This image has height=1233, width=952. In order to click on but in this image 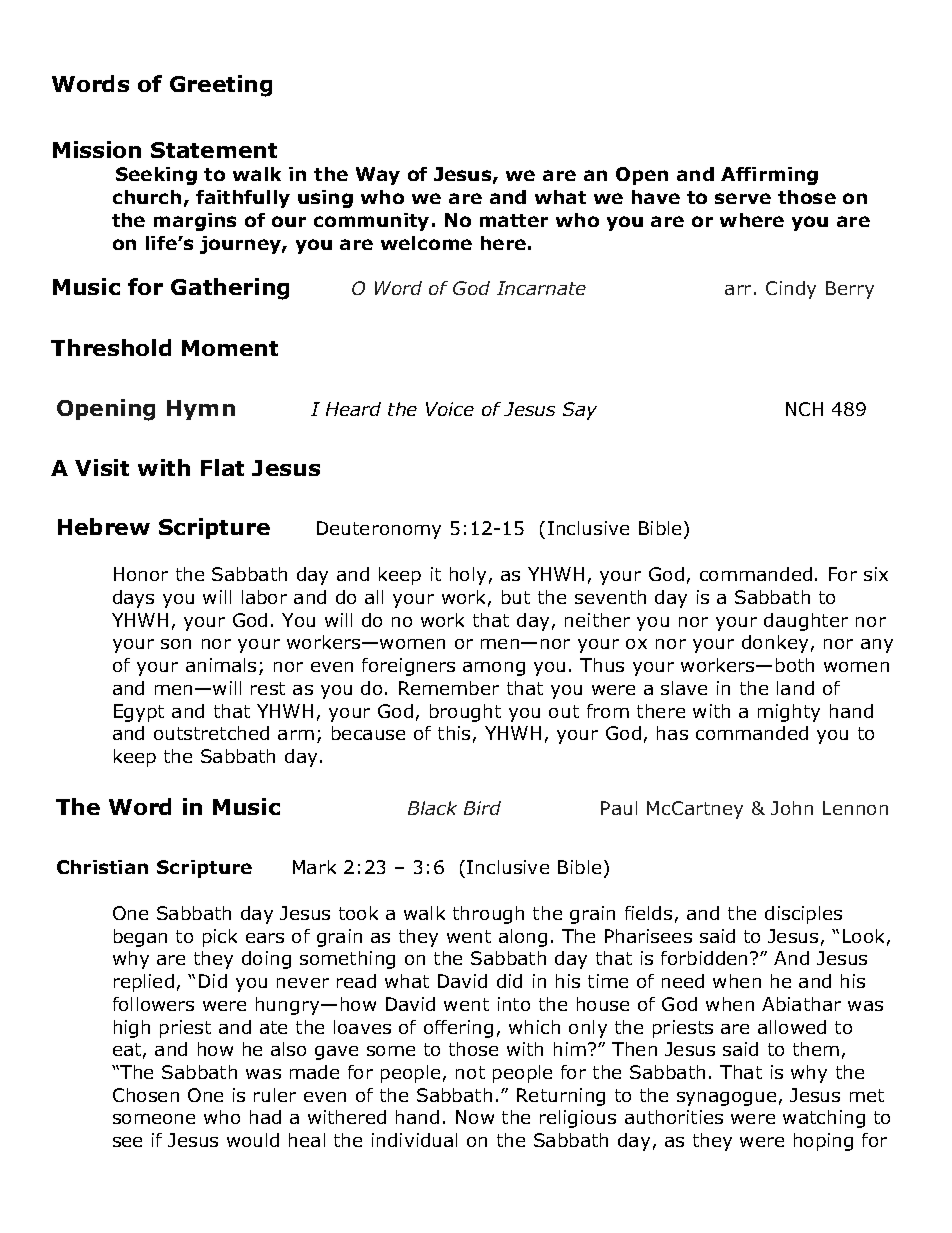, I will do `click(516, 597)`.
